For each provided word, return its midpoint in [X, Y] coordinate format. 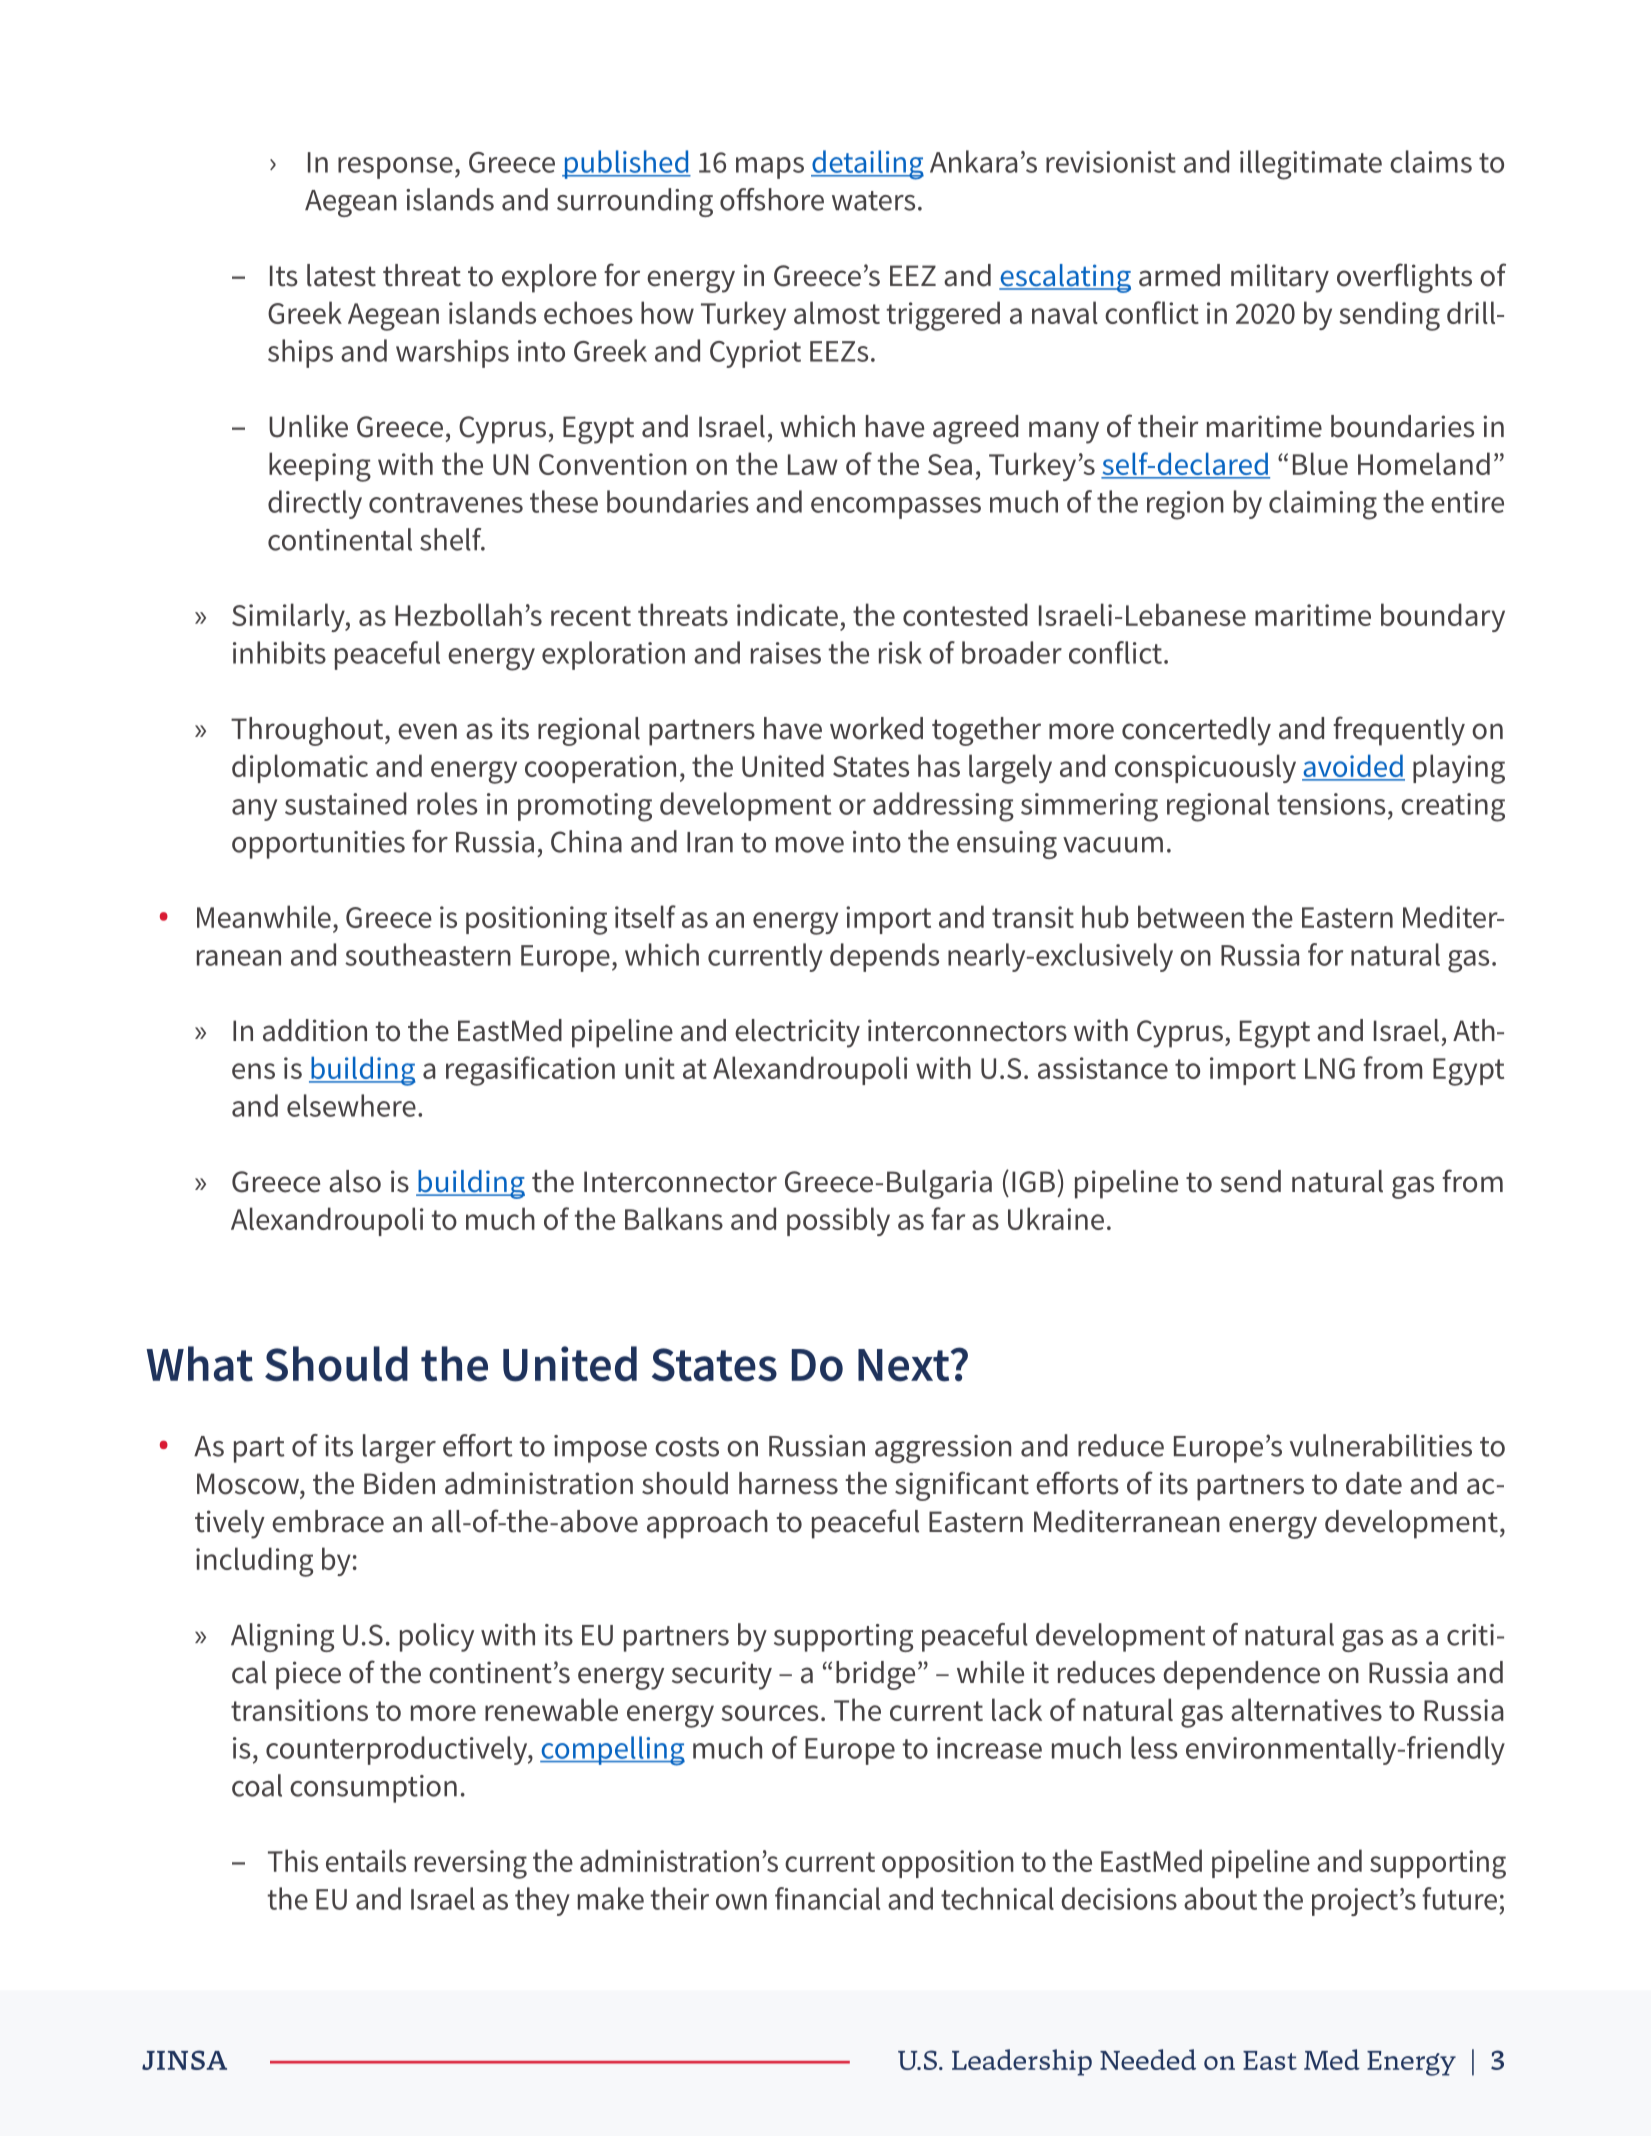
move [810, 845]
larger [399, 1448]
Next [905, 1365]
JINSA [184, 2060]
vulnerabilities [1381, 1445]
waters [873, 201]
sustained [346, 803]
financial [827, 1898]
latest [341, 275]
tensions [1331, 804]
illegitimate [1311, 165]
